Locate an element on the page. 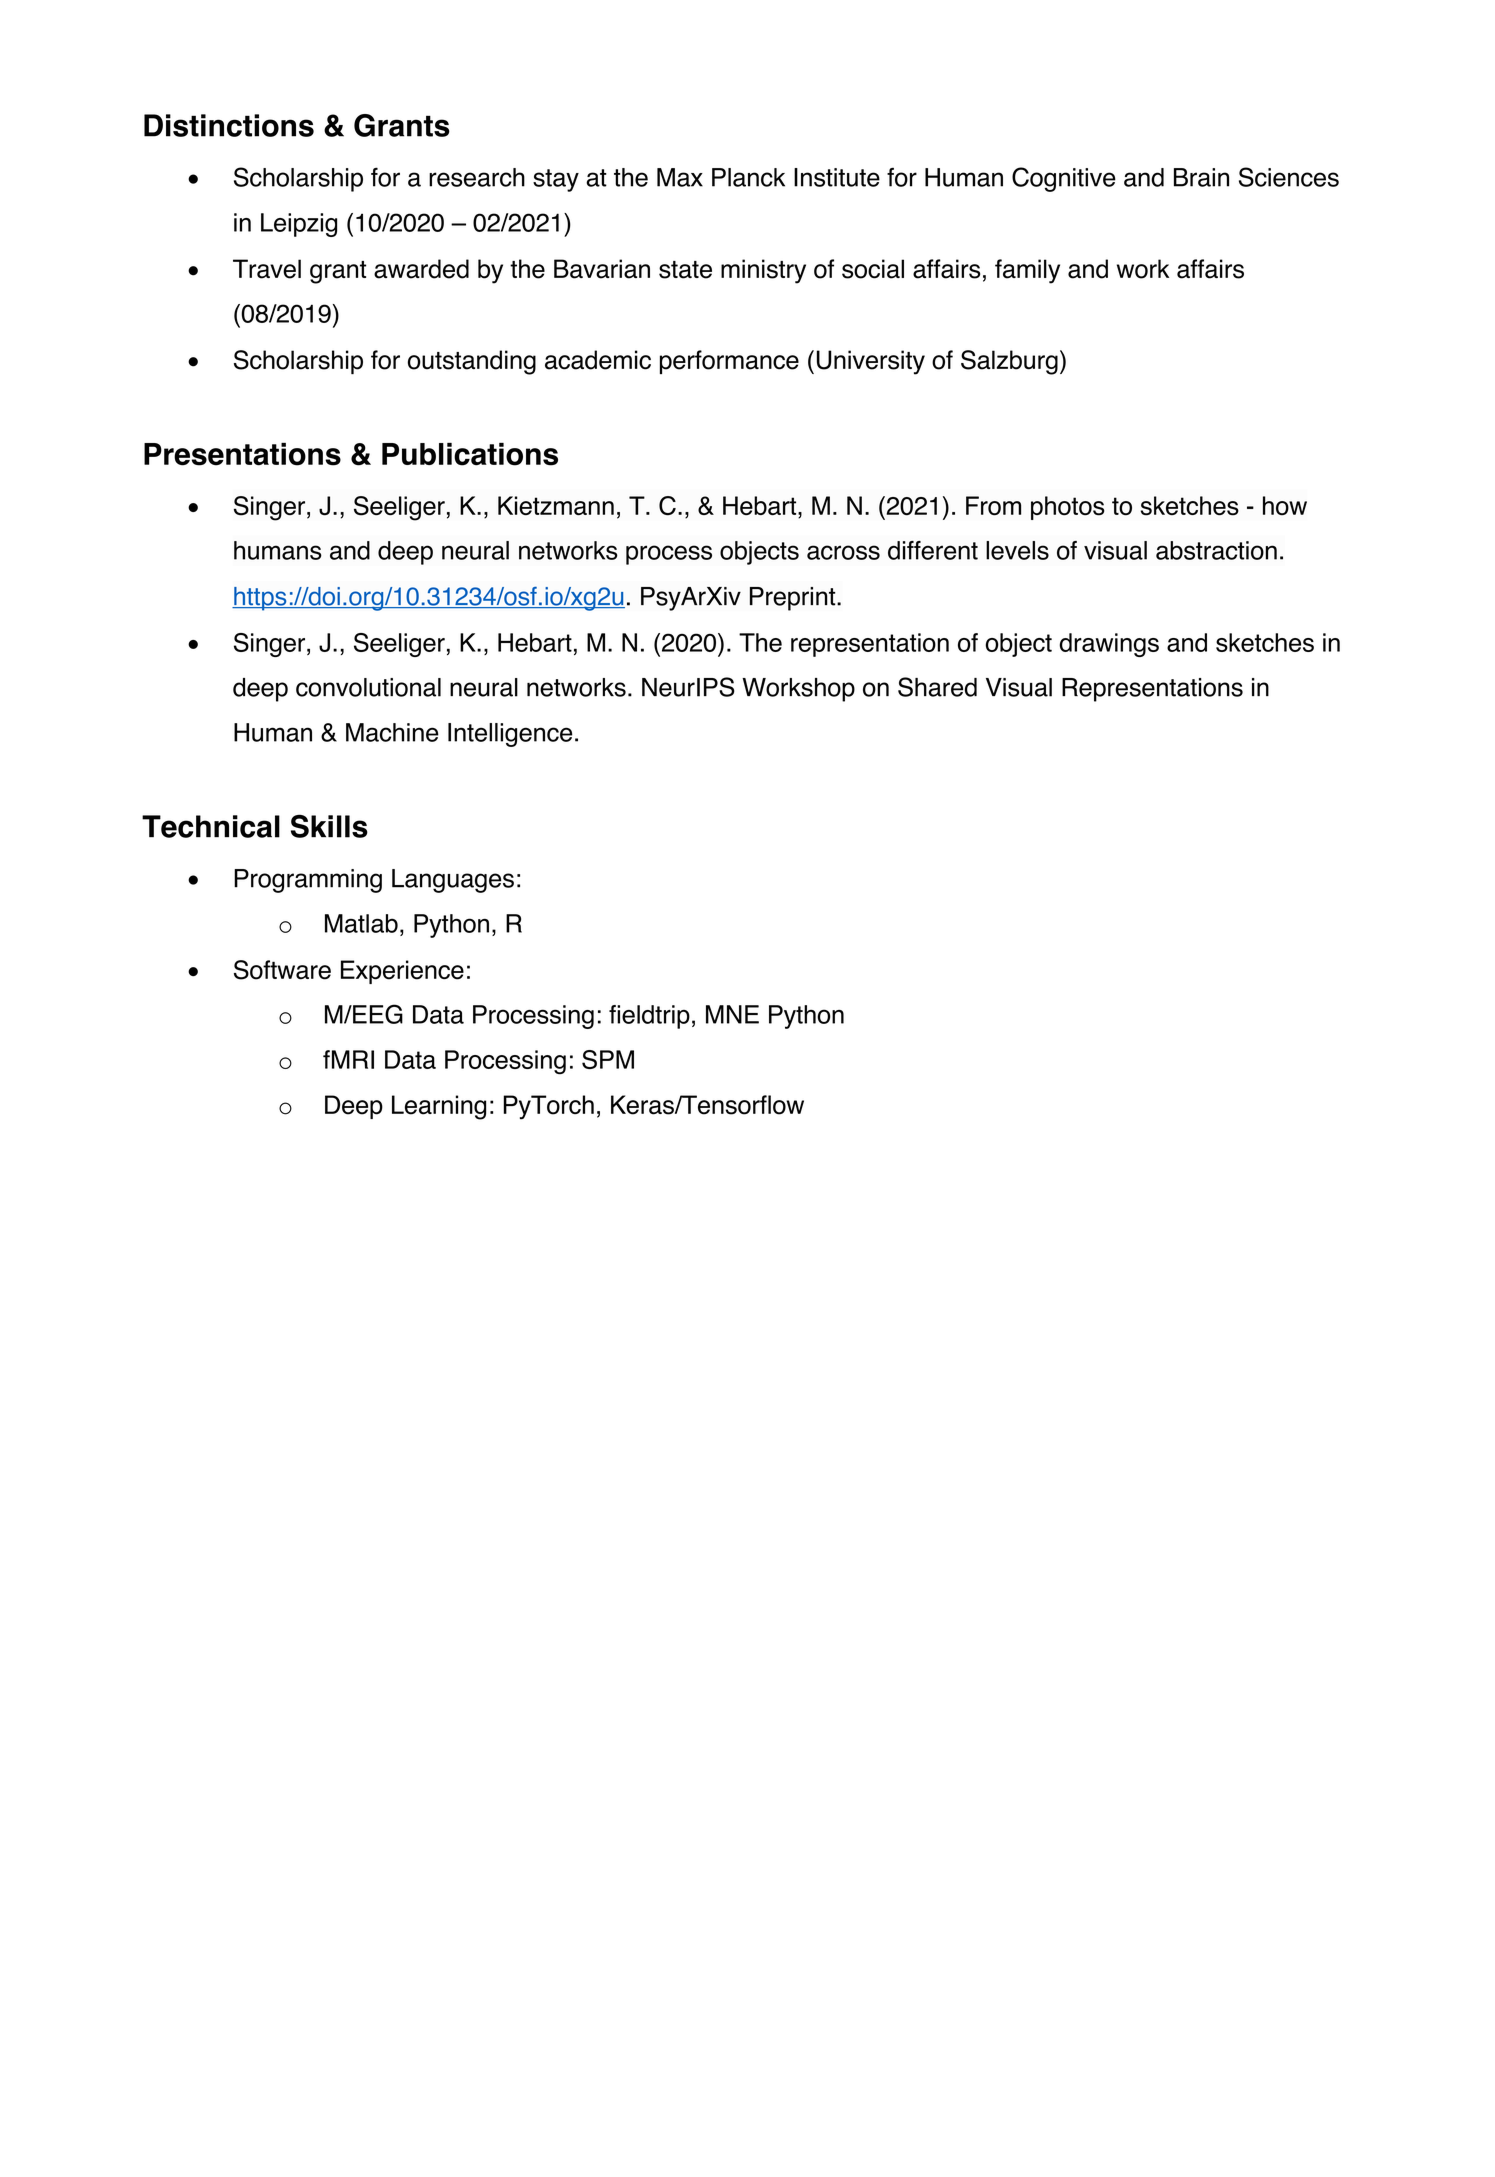 This page has height=2177, width=1495. photos is located at coordinates (1068, 508).
